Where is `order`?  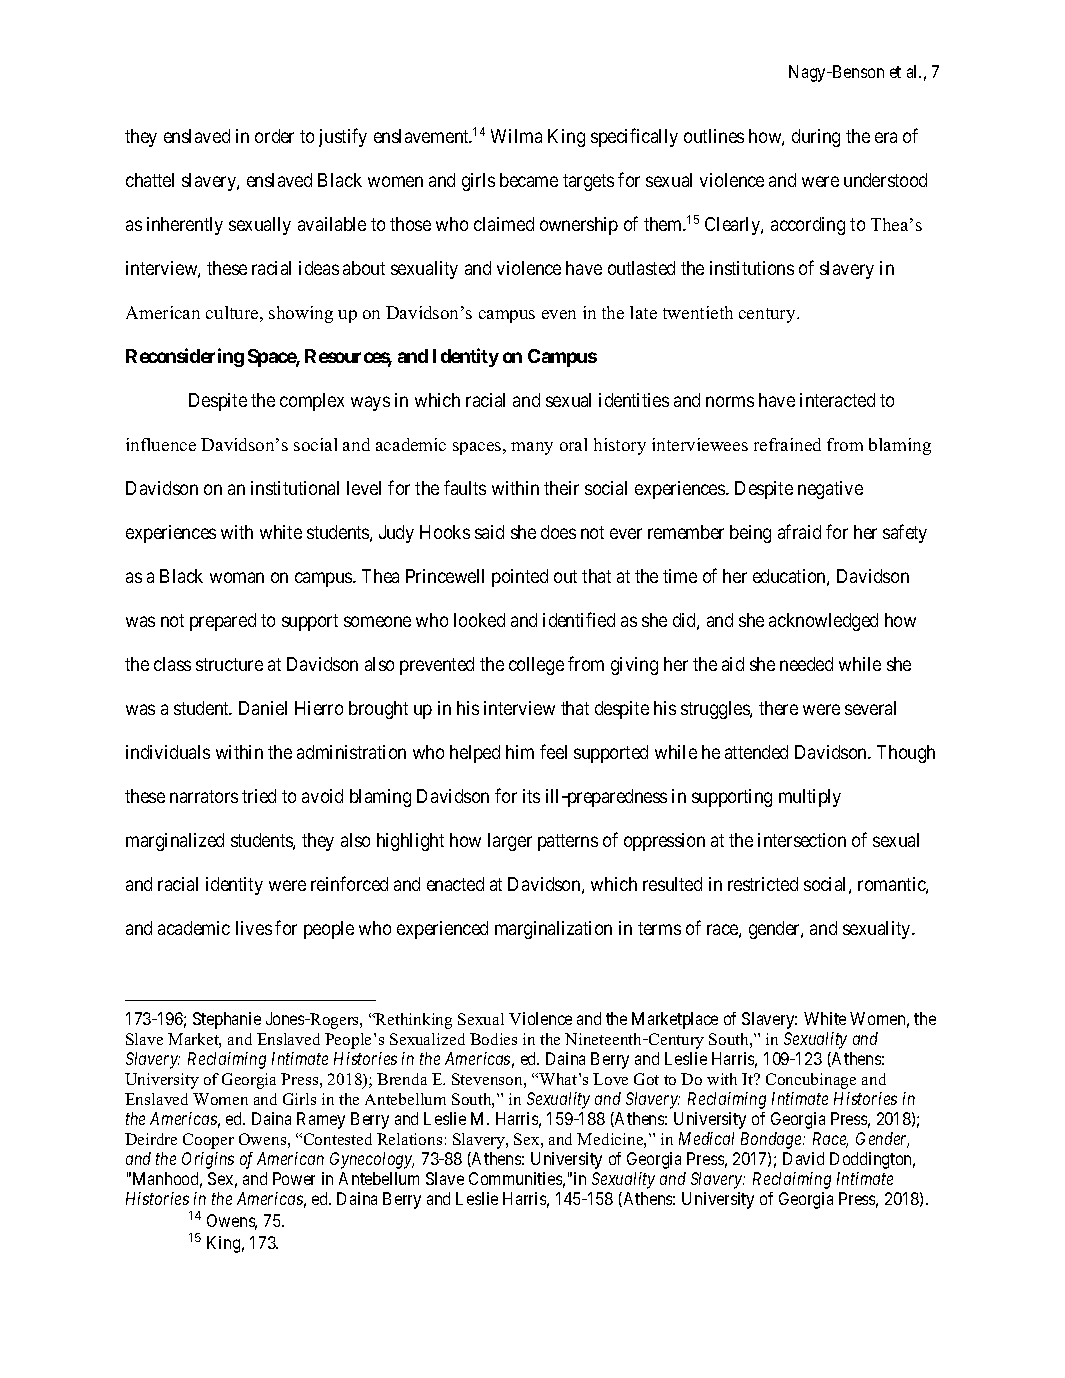
order is located at coordinates (274, 136).
